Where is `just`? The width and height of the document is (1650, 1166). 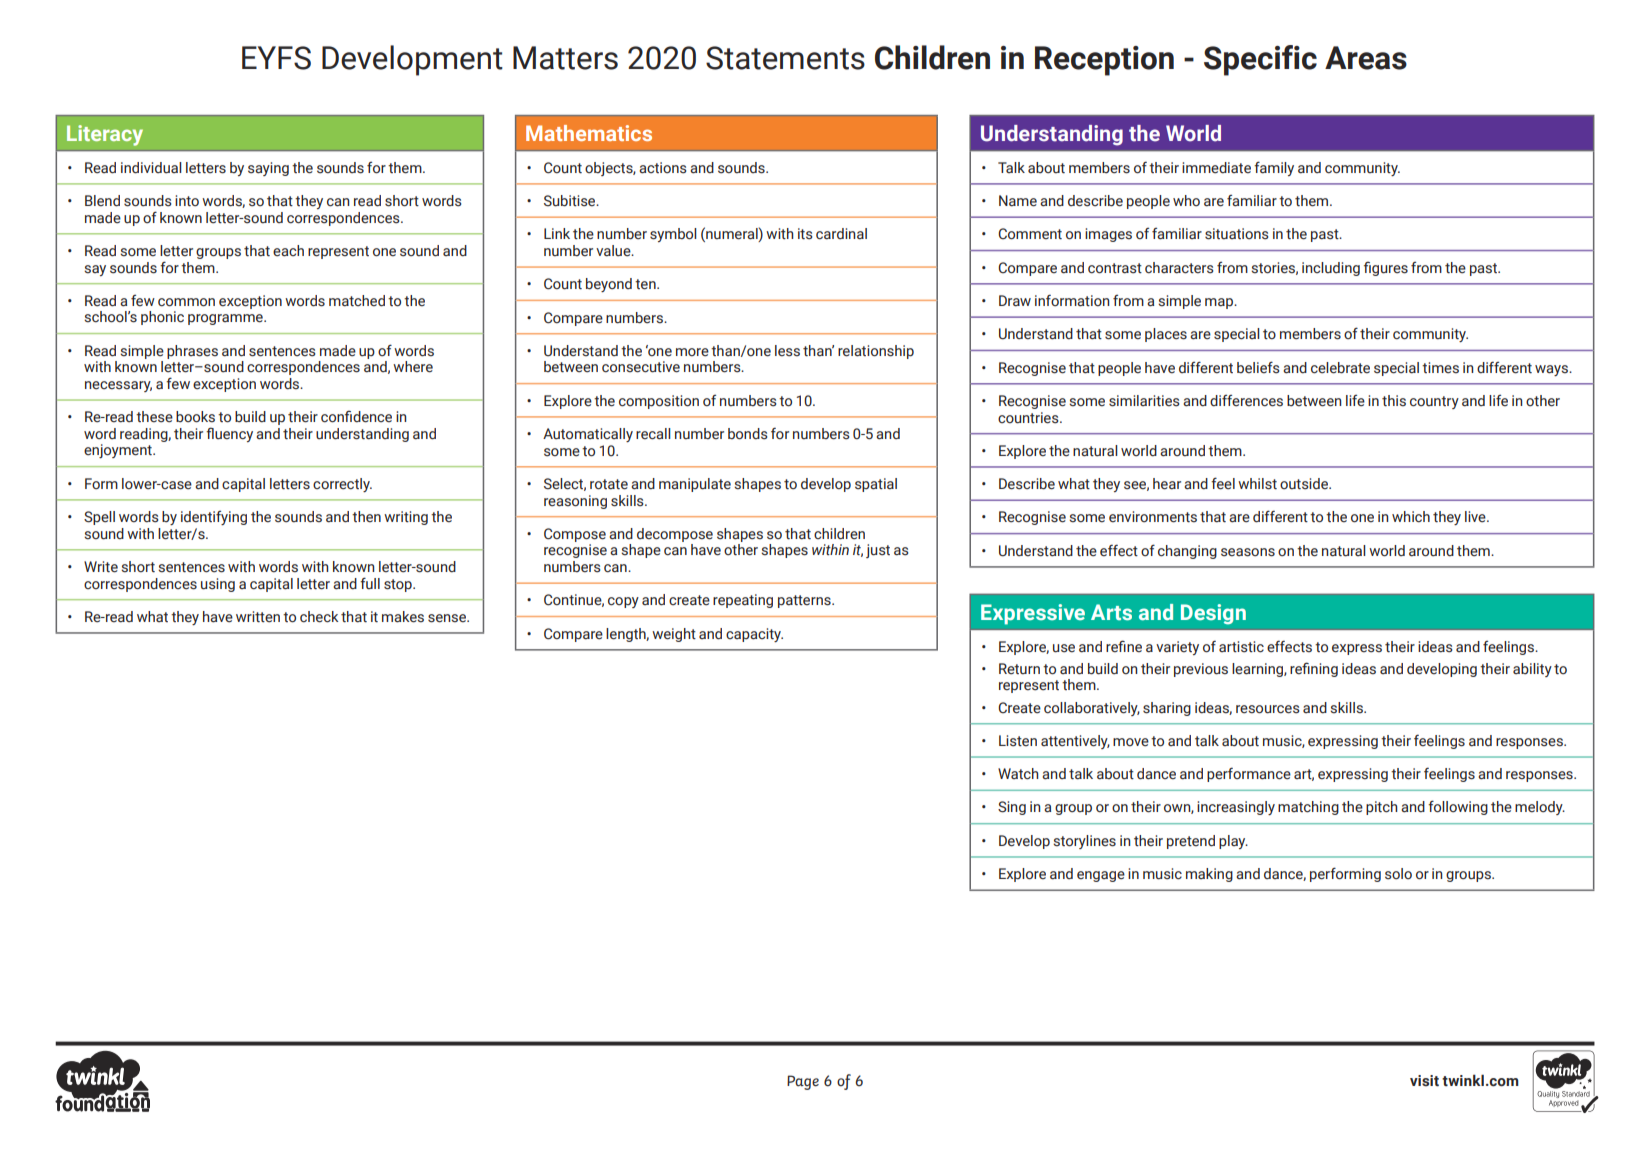
just is located at coordinates (878, 551).
